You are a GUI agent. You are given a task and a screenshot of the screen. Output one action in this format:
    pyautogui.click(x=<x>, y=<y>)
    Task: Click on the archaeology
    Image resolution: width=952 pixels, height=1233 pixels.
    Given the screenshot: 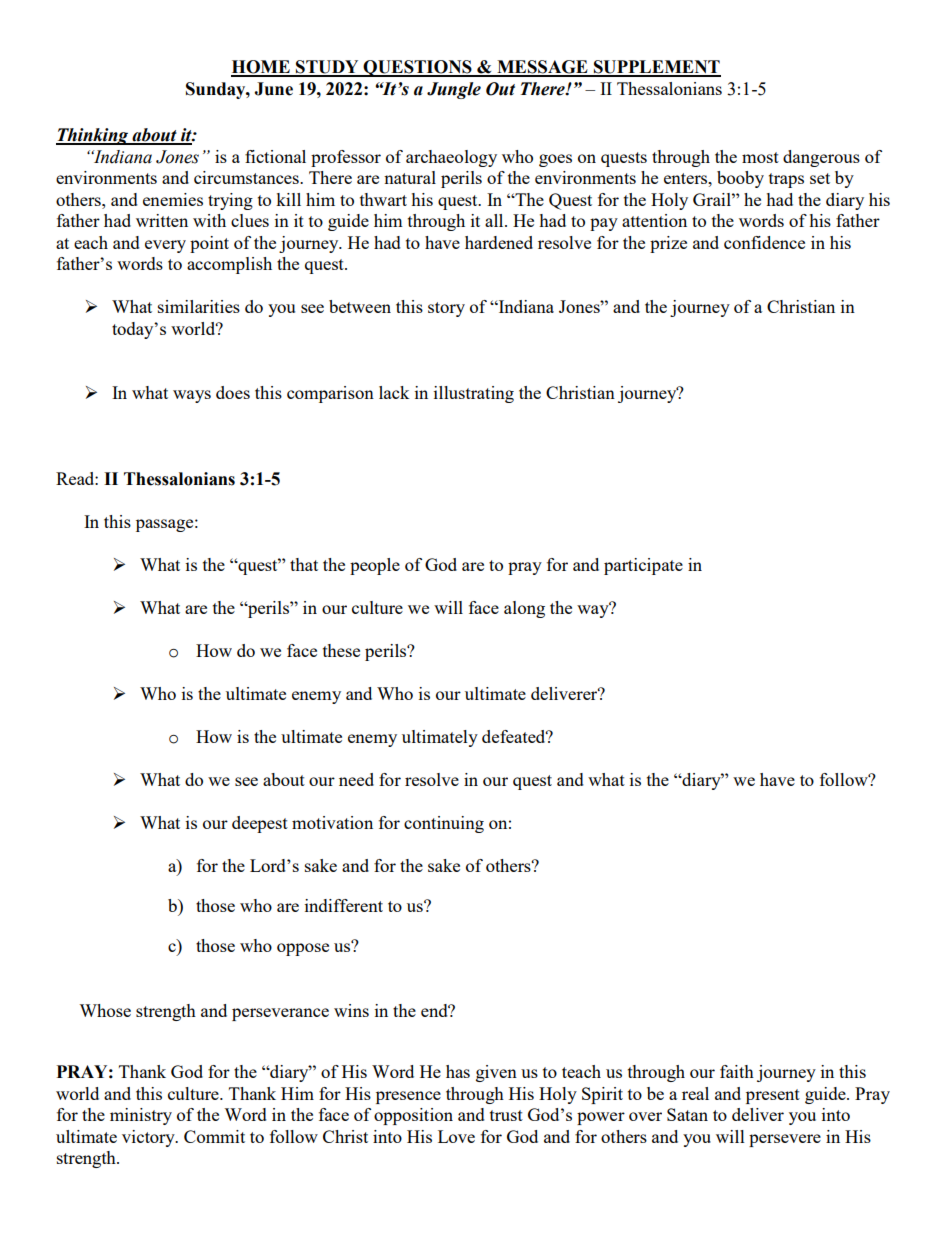 What is the action you would take?
    pyautogui.click(x=451, y=158)
